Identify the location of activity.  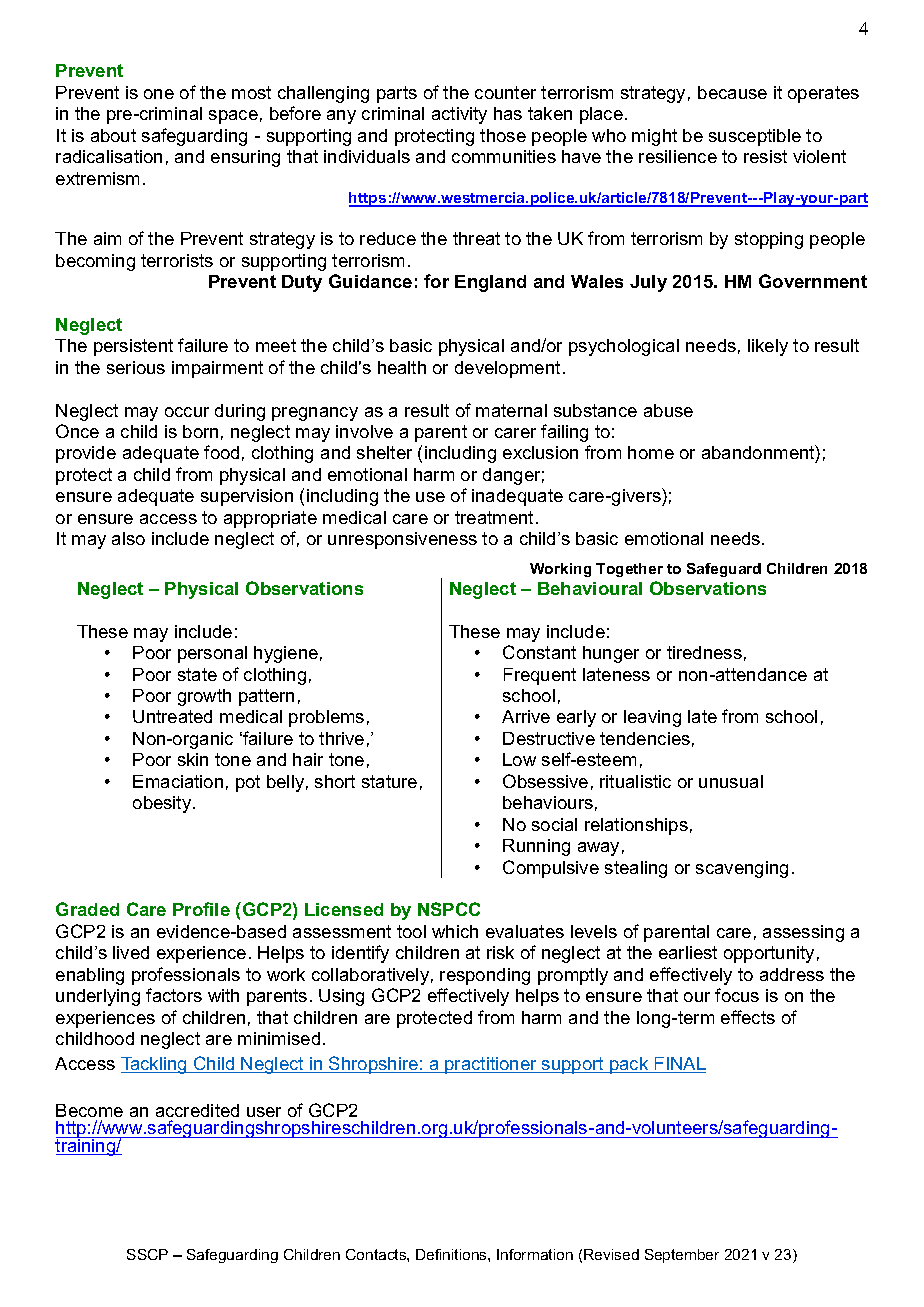
(459, 115).
